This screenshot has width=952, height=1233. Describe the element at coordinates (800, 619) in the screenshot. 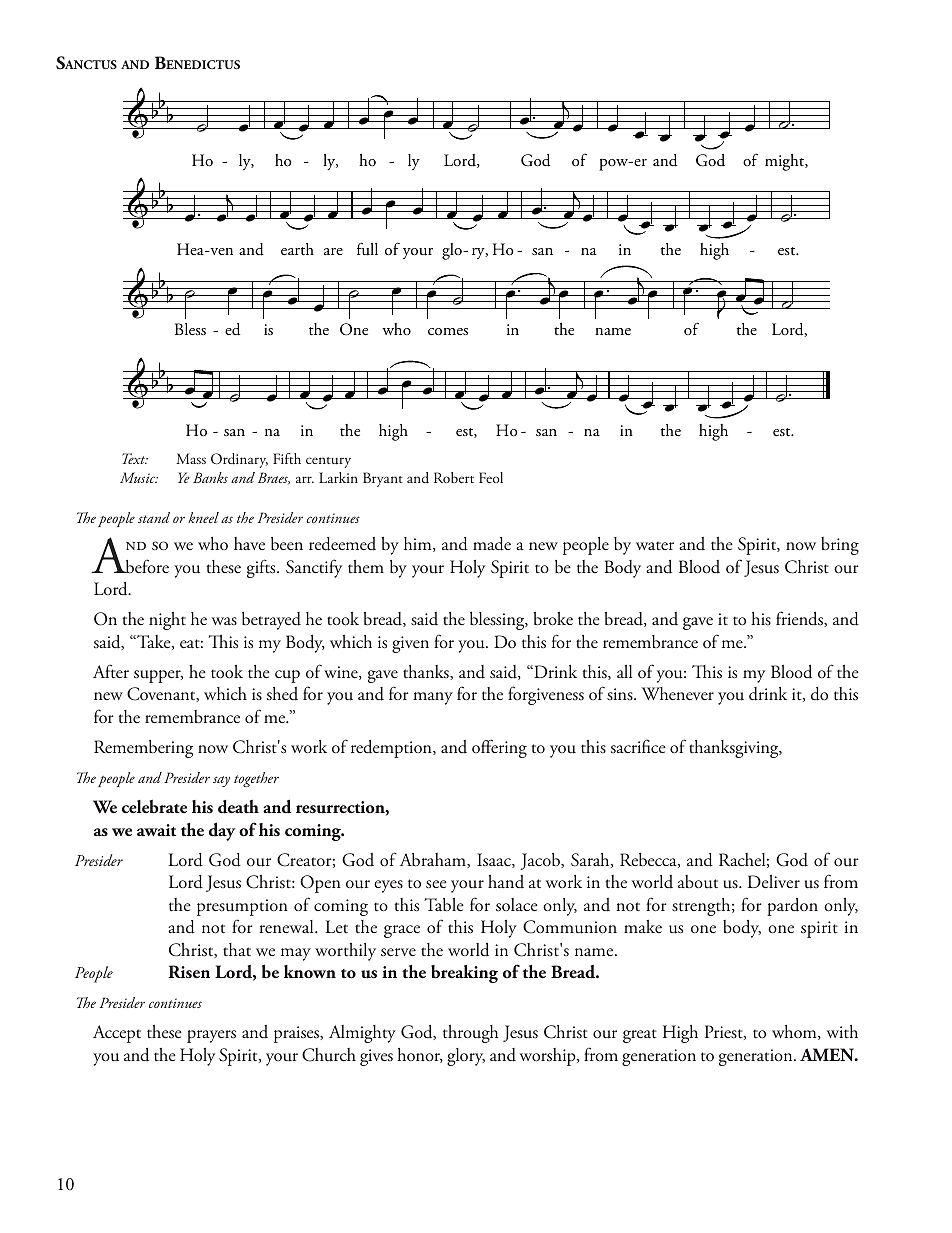

I see `friends` at that location.
